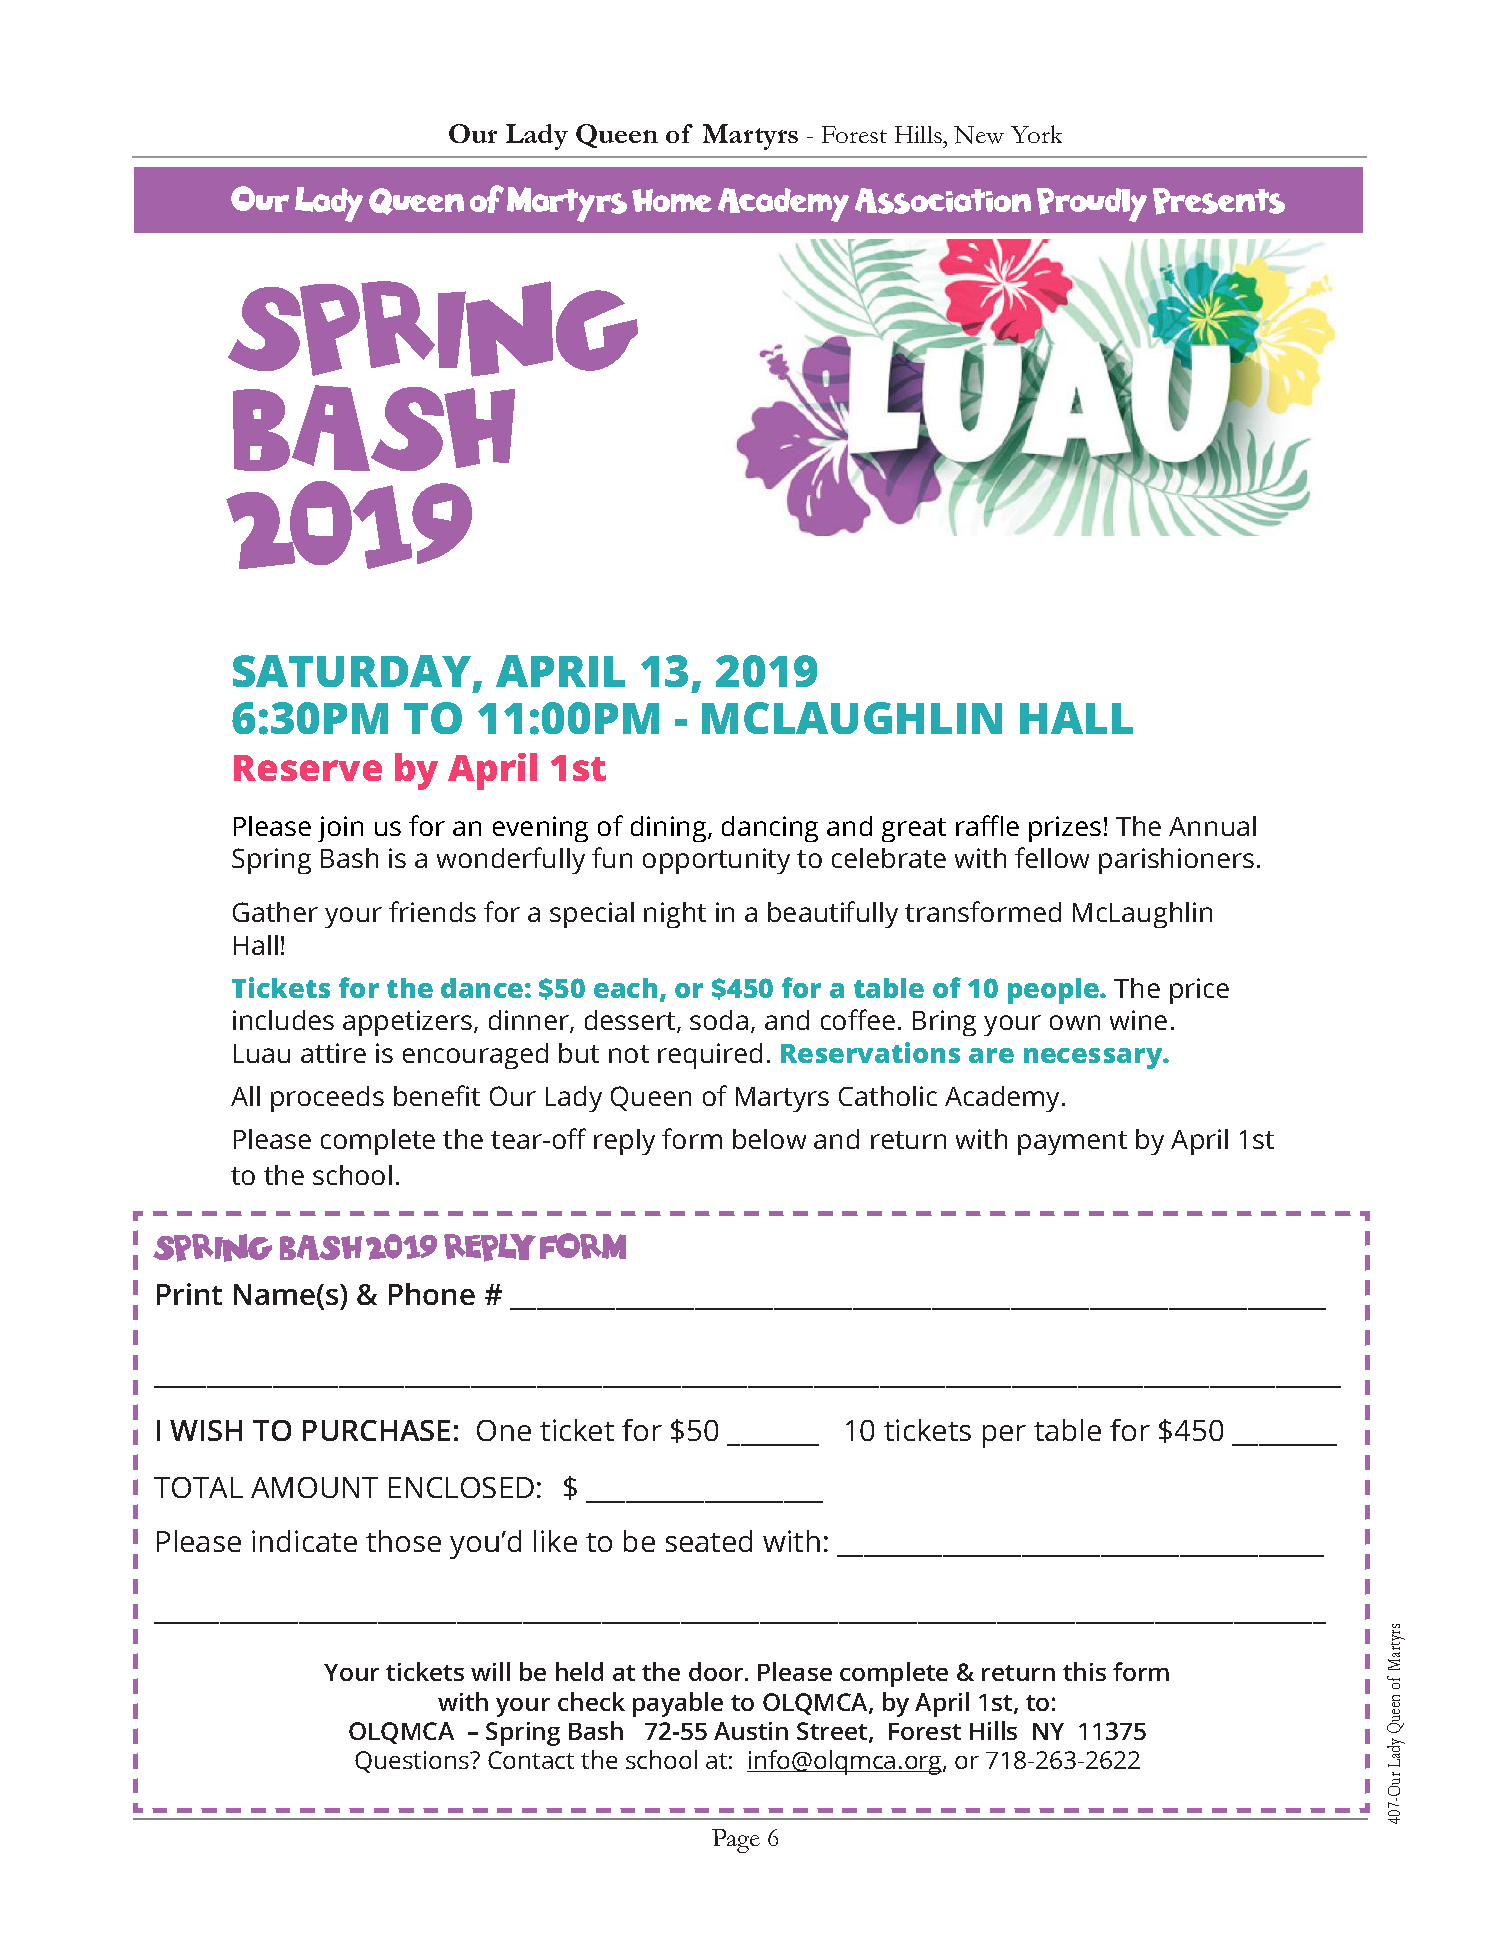 The height and width of the screenshot is (1939, 1499). I want to click on Saturday, so click(353, 673).
